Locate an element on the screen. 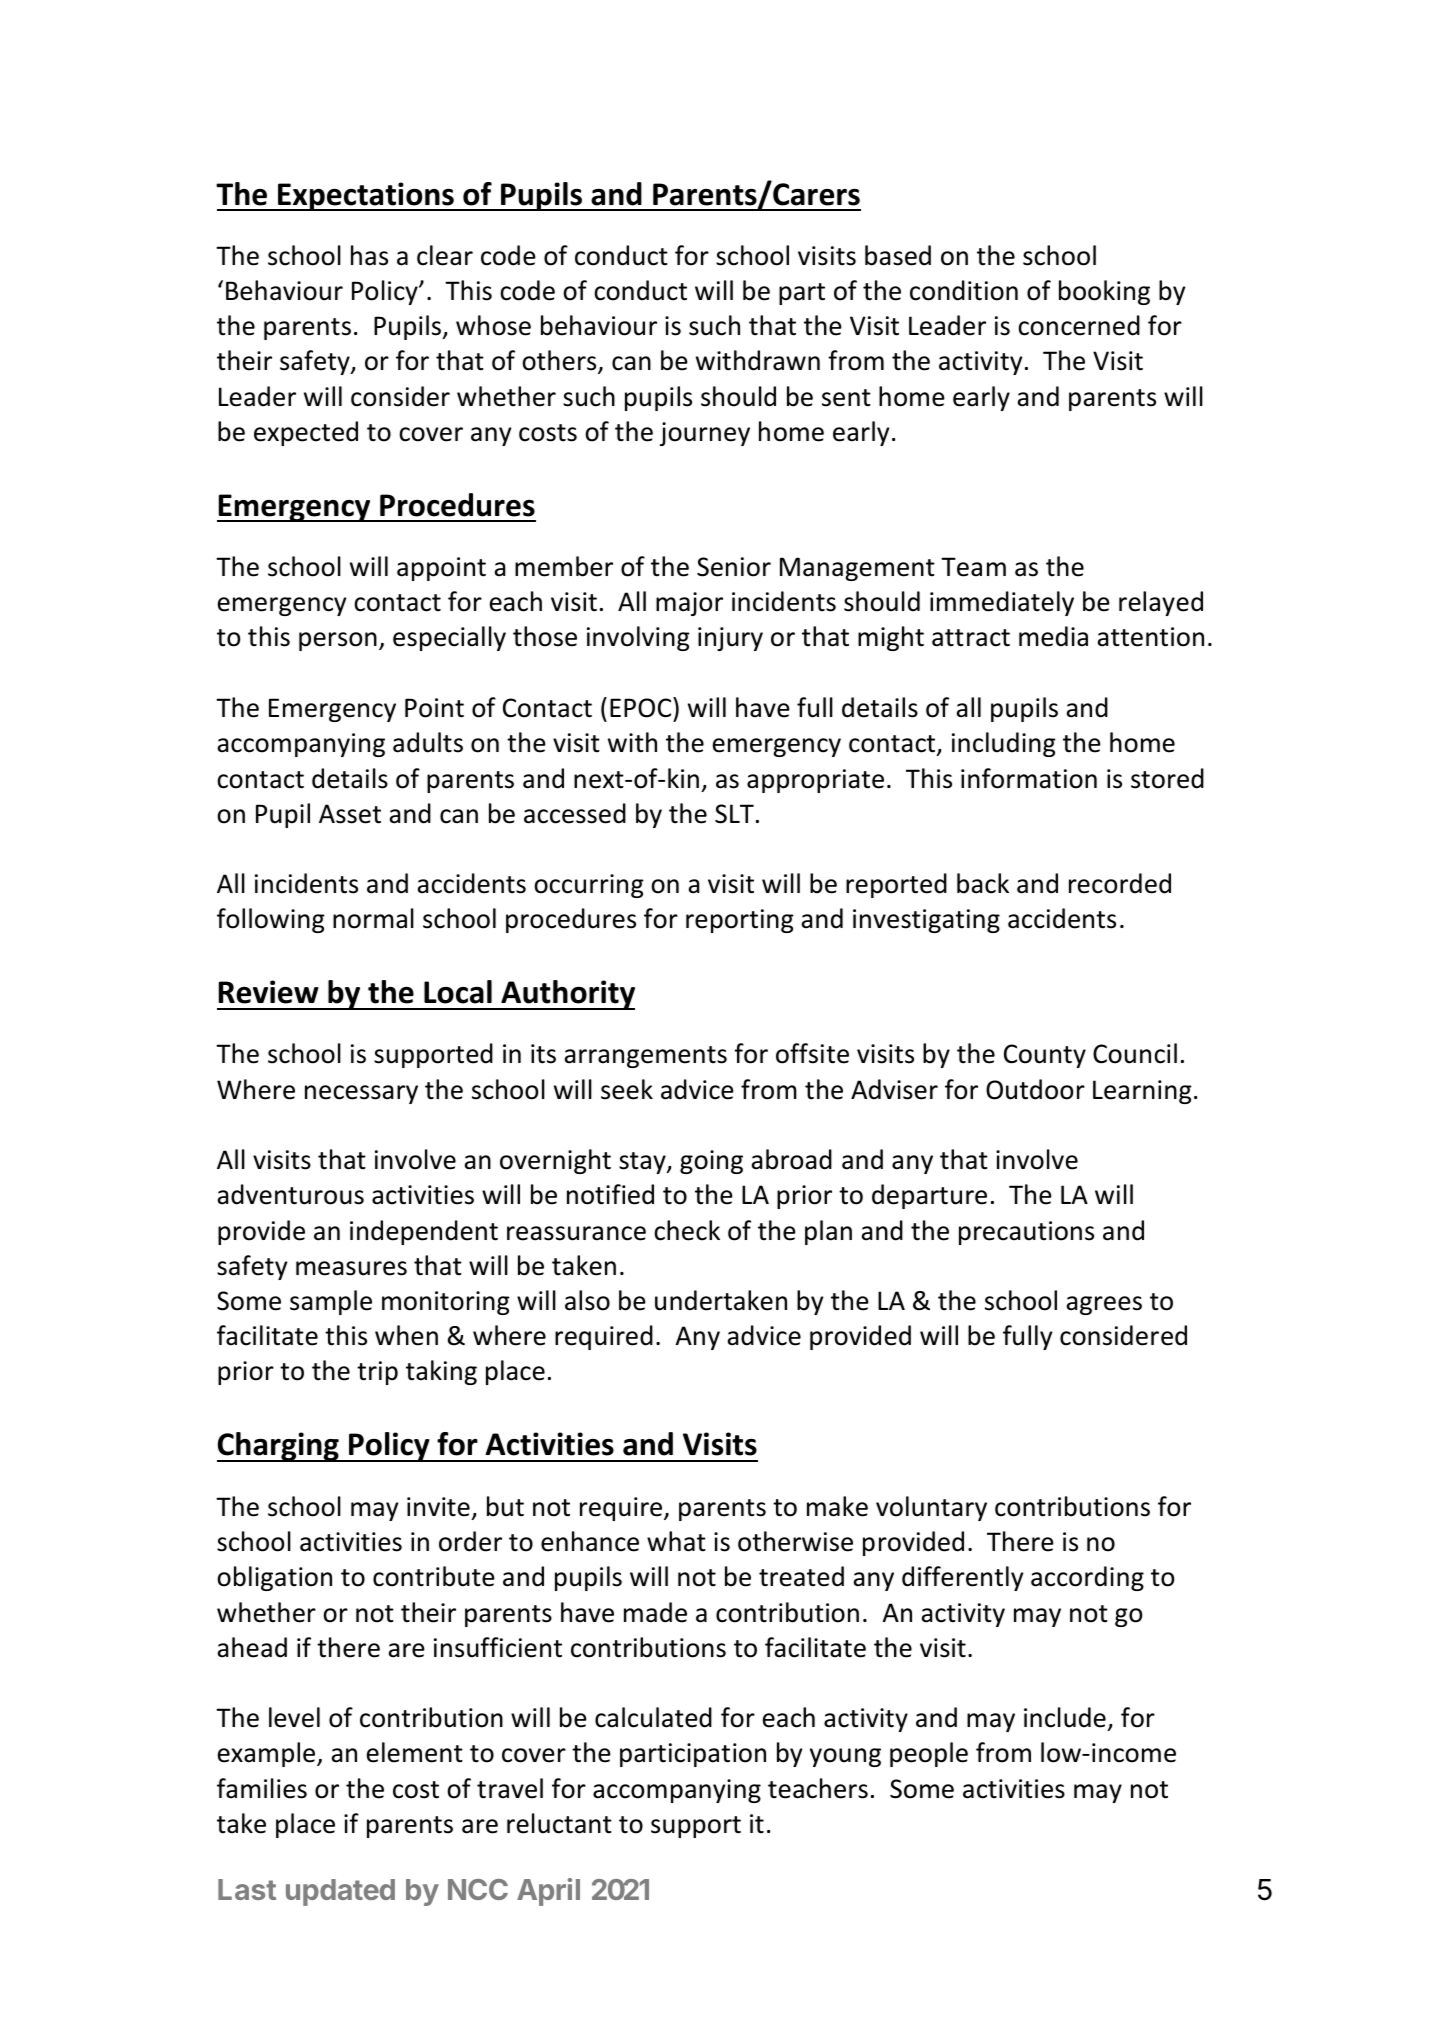 Image resolution: width=1432 pixels, height=2025 pixels. agrees is located at coordinates (1104, 1305).
